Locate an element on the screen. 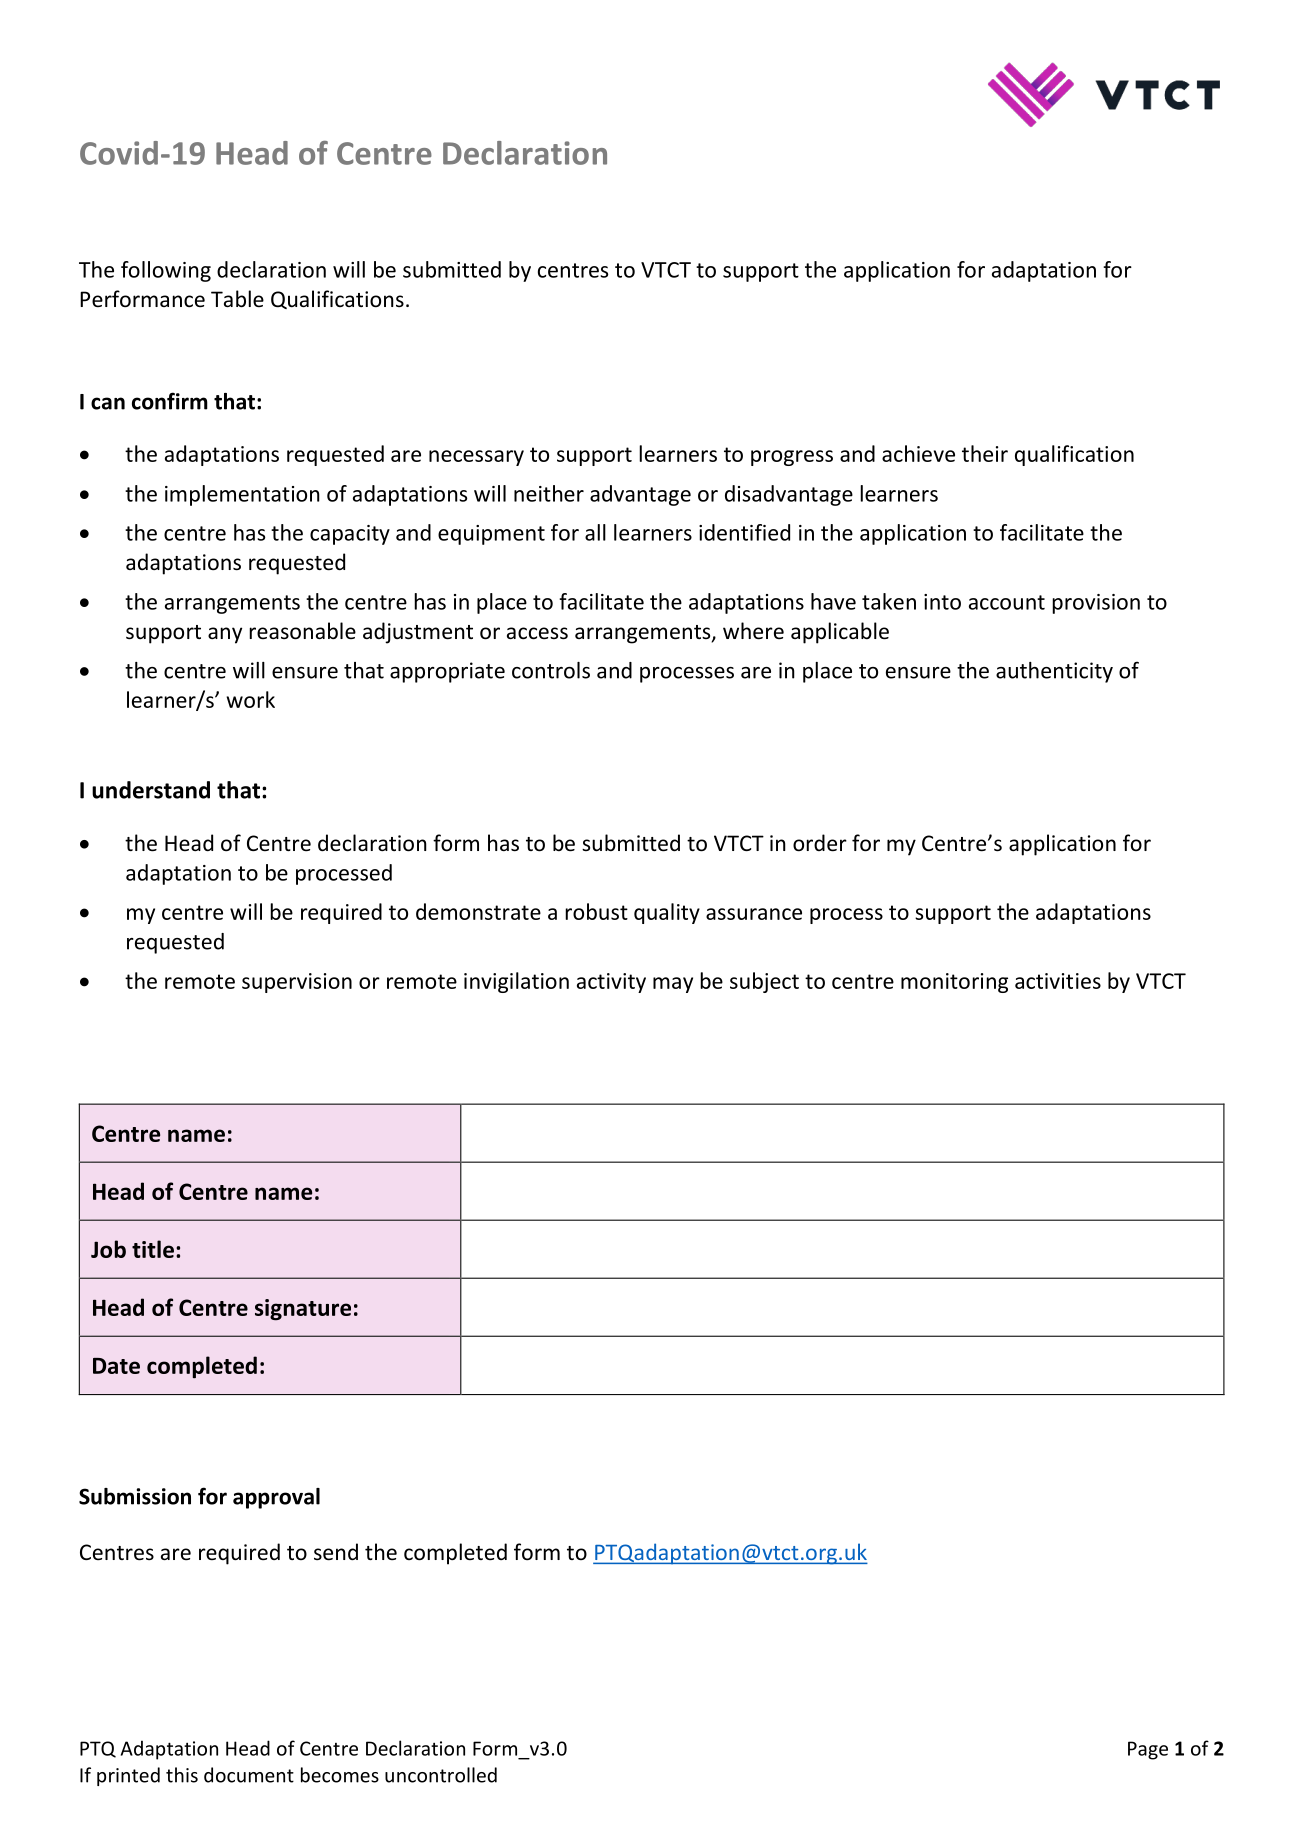  Table is located at coordinates (237, 299).
